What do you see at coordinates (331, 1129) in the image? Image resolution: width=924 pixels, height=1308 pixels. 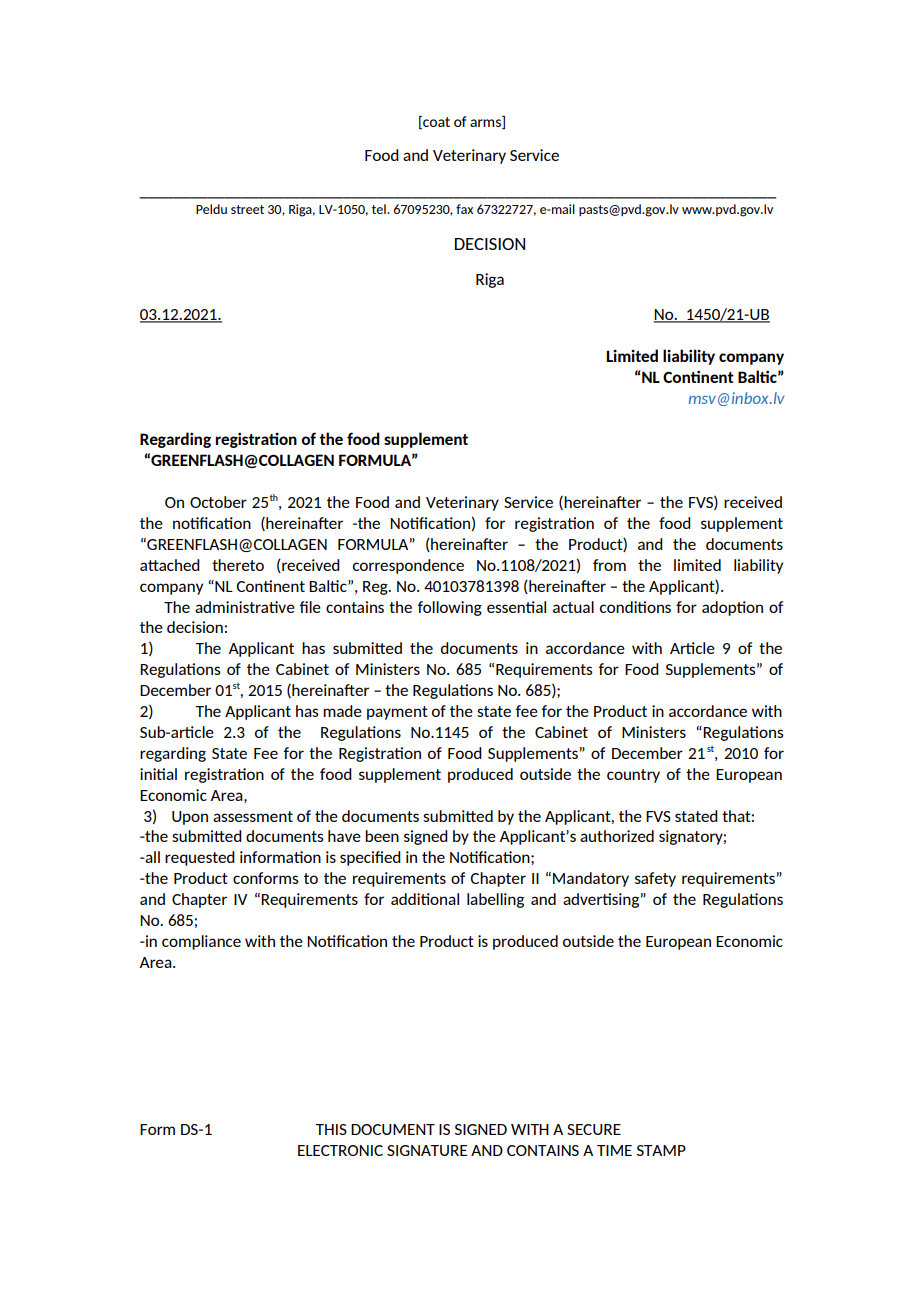 I see `THIS` at bounding box center [331, 1129].
